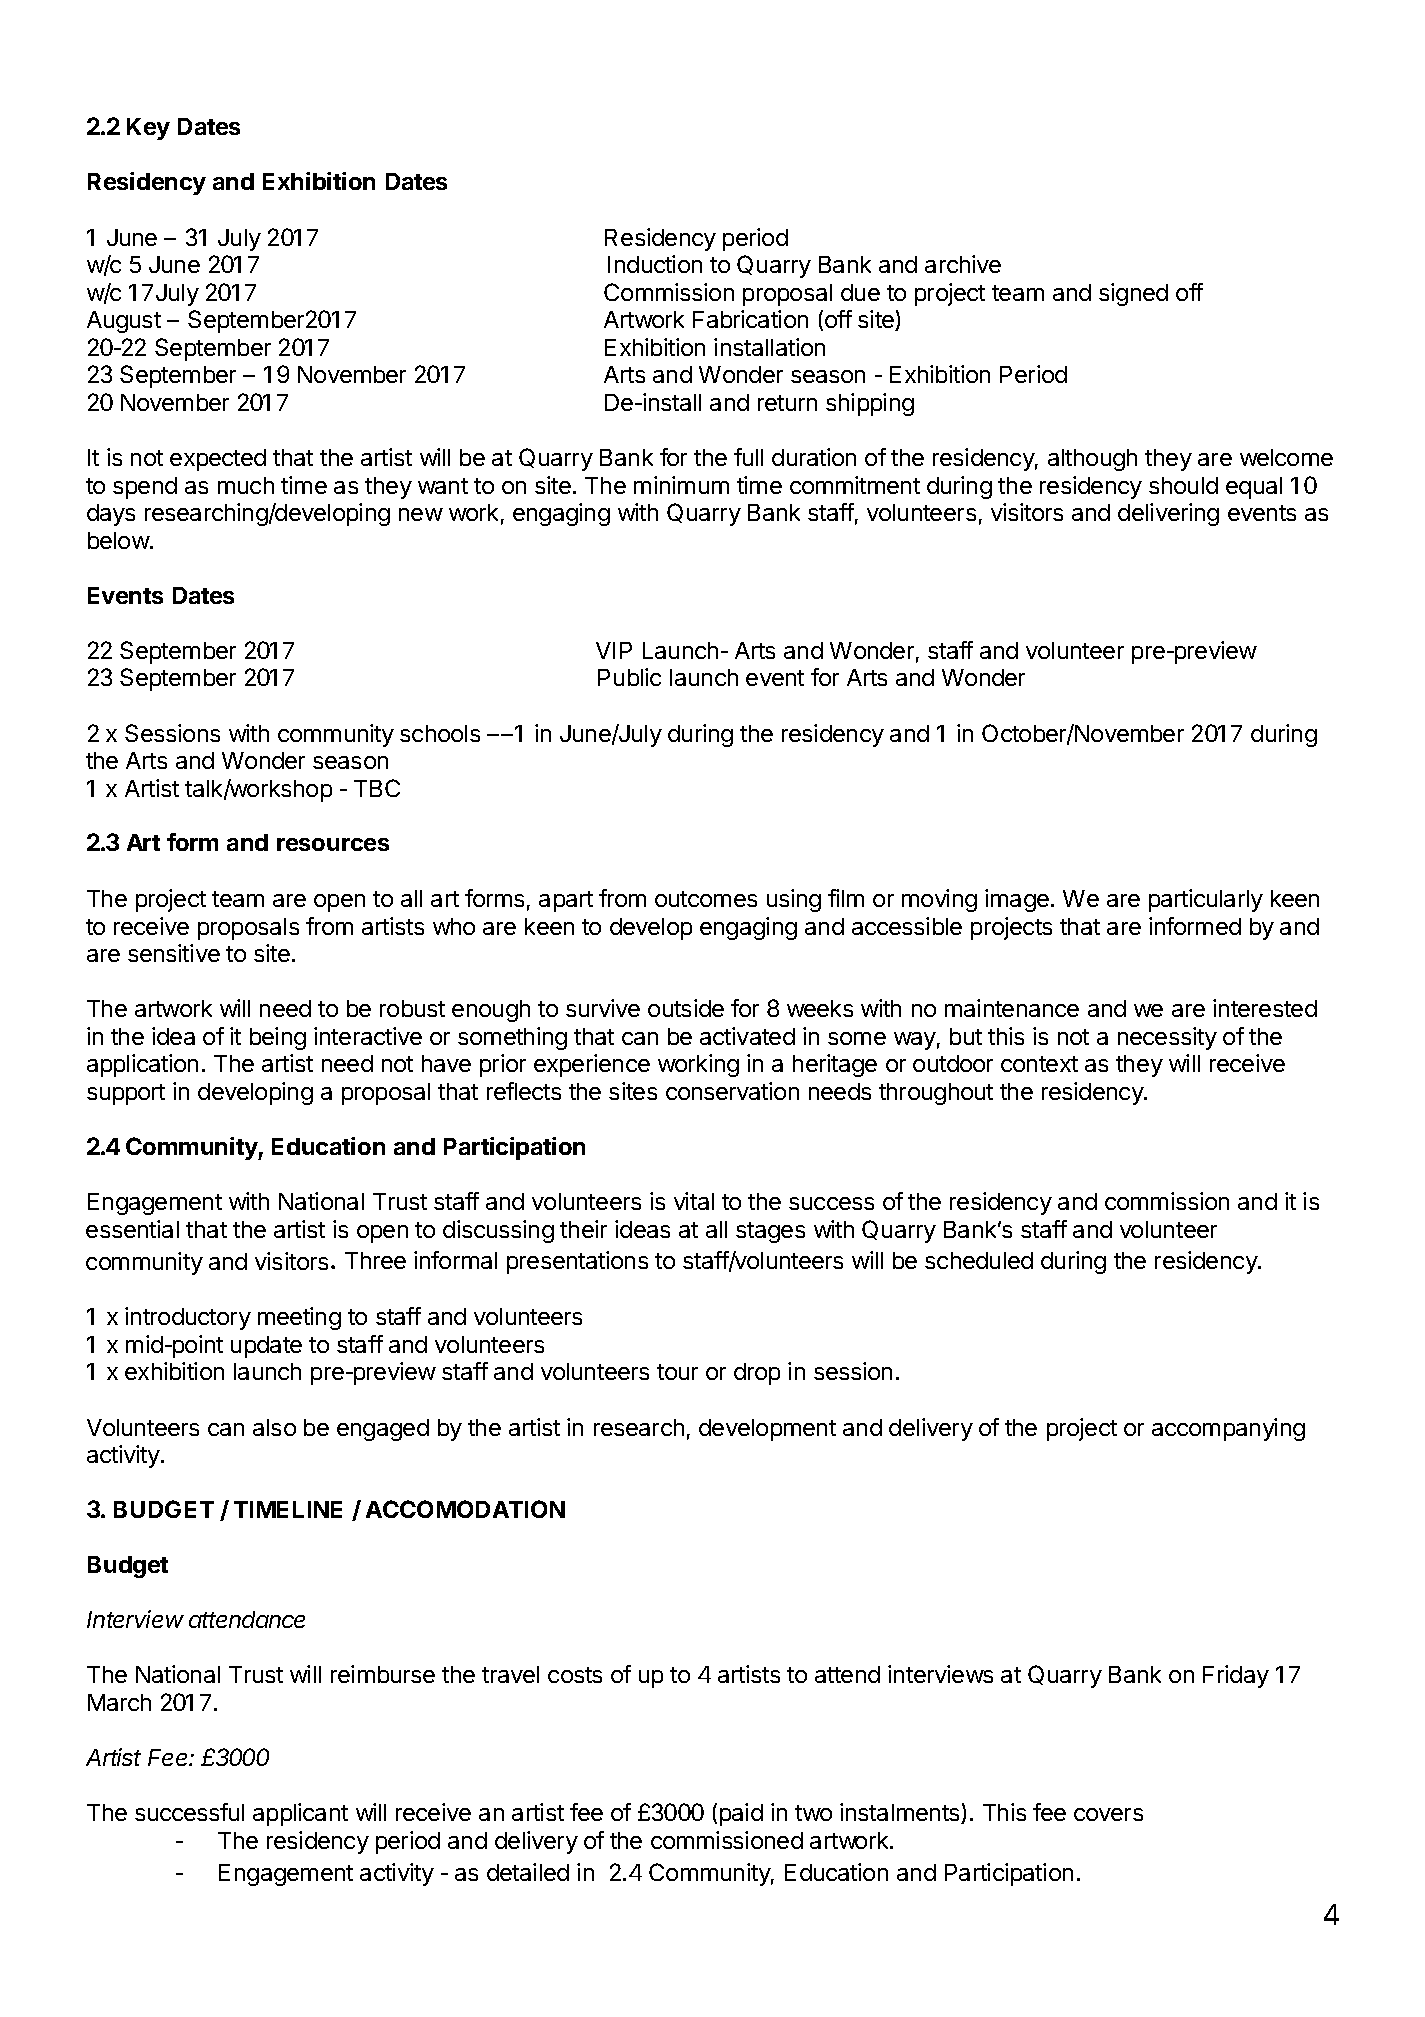  Describe the element at coordinates (377, 788) in the page. I see `TBC` at that location.
